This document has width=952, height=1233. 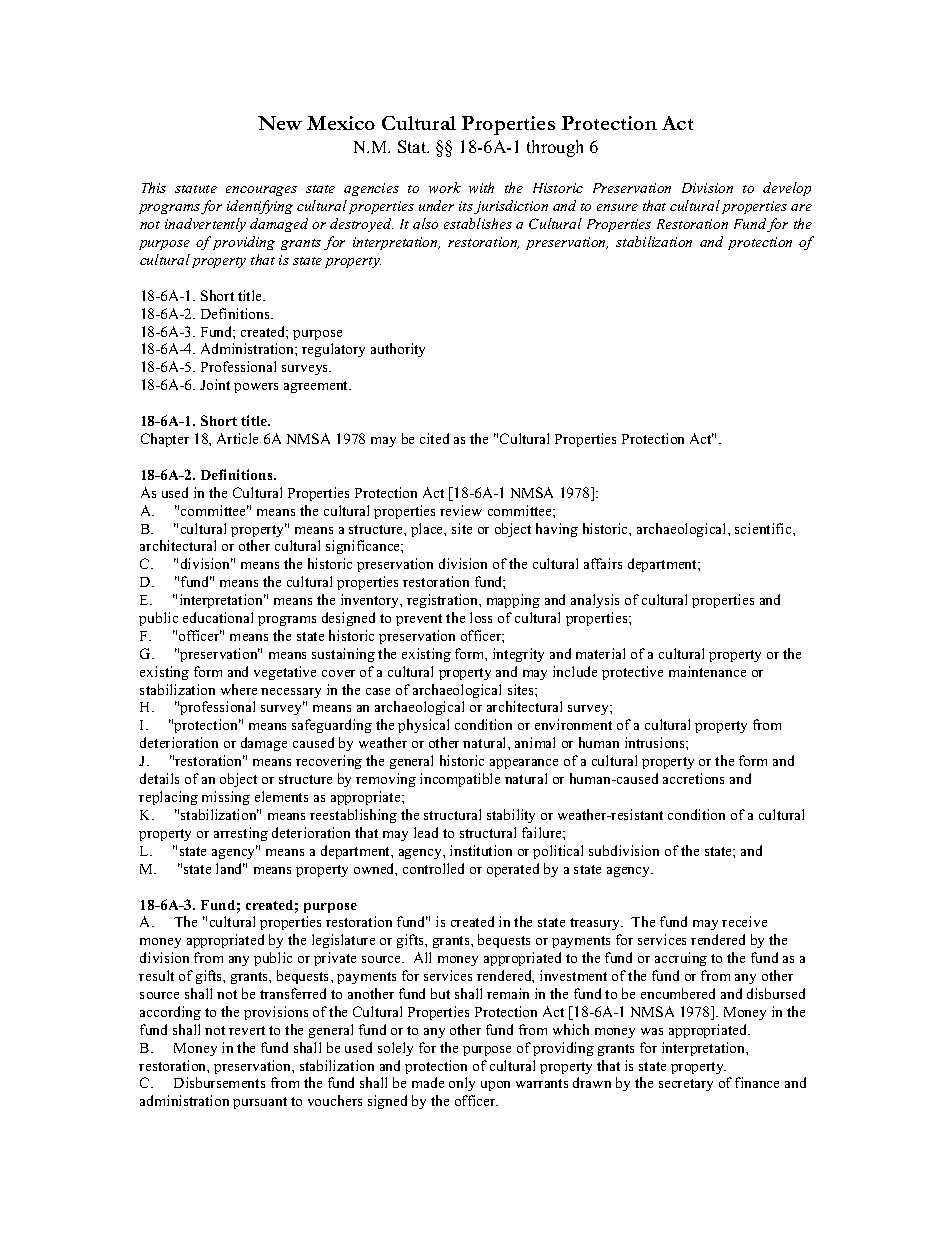 What do you see at coordinates (693, 778) in the document?
I see `accretions` at bounding box center [693, 778].
